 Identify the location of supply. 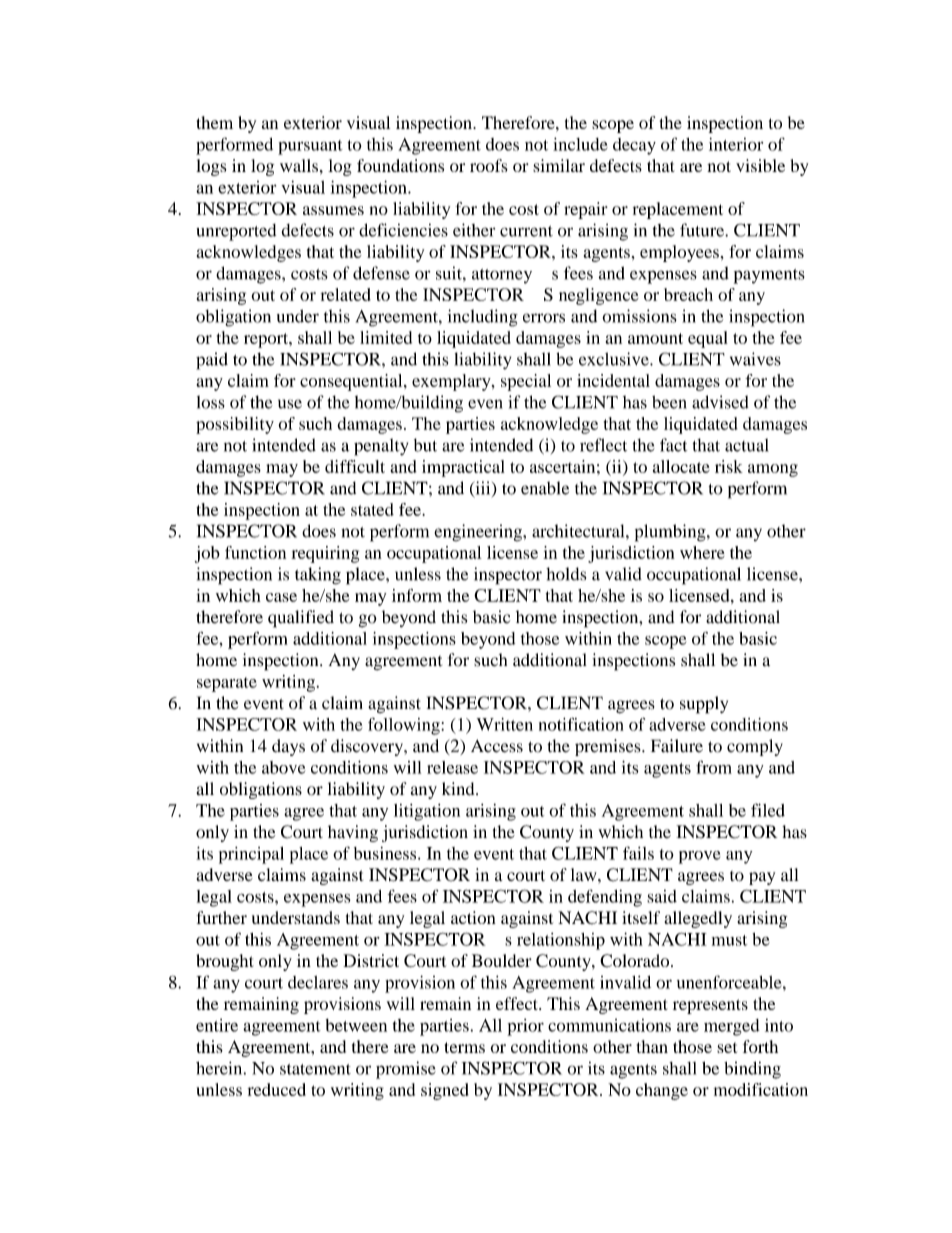
(704, 705).
